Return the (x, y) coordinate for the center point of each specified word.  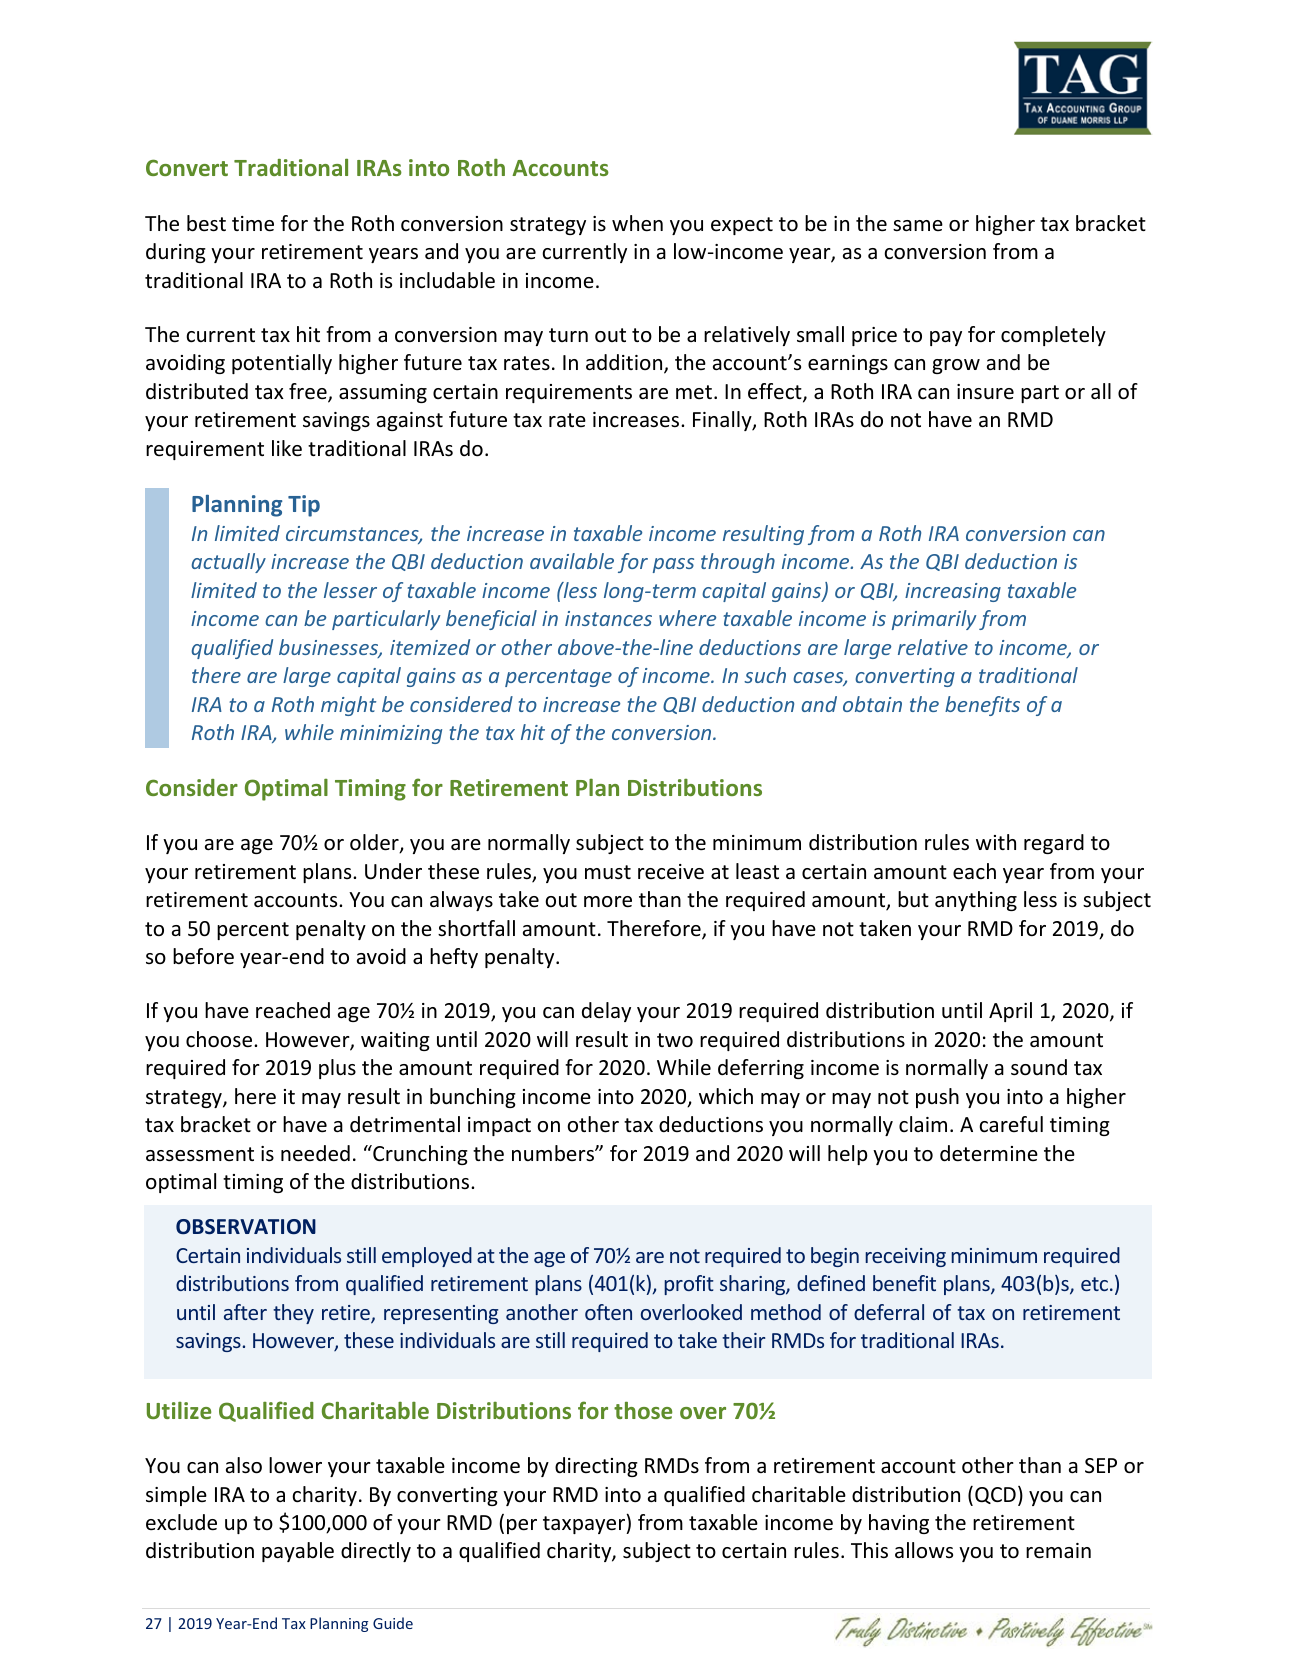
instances (608, 618)
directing (596, 1467)
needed (315, 1153)
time (253, 224)
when (637, 223)
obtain (872, 704)
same (918, 225)
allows (924, 1550)
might (348, 706)
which (726, 1096)
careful (1011, 1124)
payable (298, 1552)
